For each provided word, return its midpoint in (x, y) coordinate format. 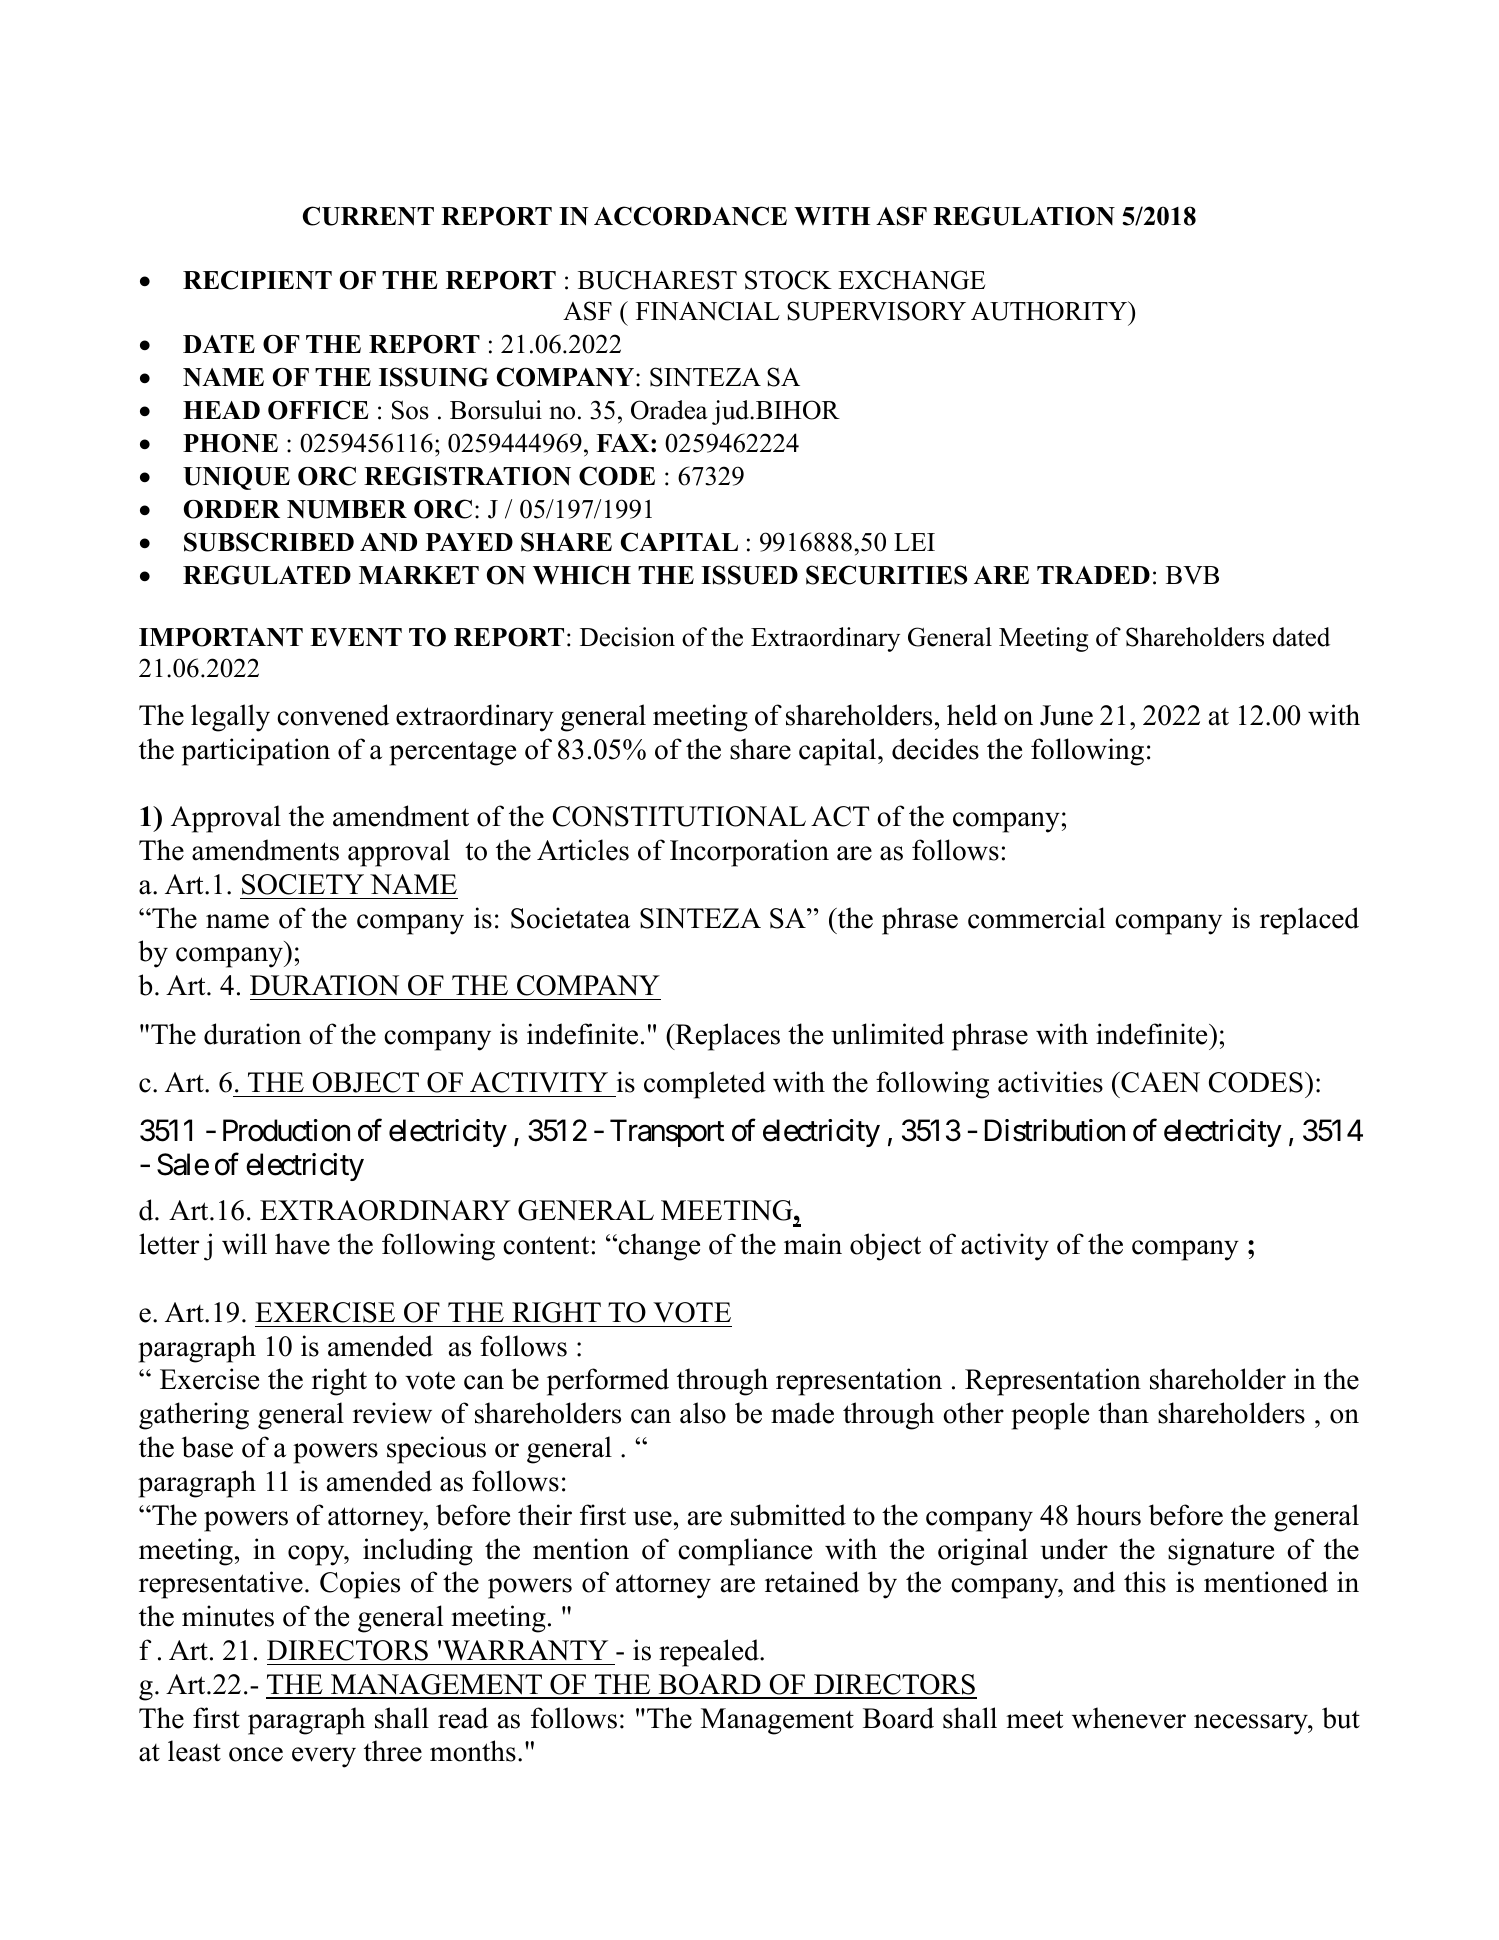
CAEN (1159, 1082)
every (324, 1757)
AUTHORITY (1050, 311)
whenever (1129, 1718)
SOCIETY (303, 884)
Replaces (726, 1037)
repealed (710, 1653)
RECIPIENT (257, 280)
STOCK (788, 280)
